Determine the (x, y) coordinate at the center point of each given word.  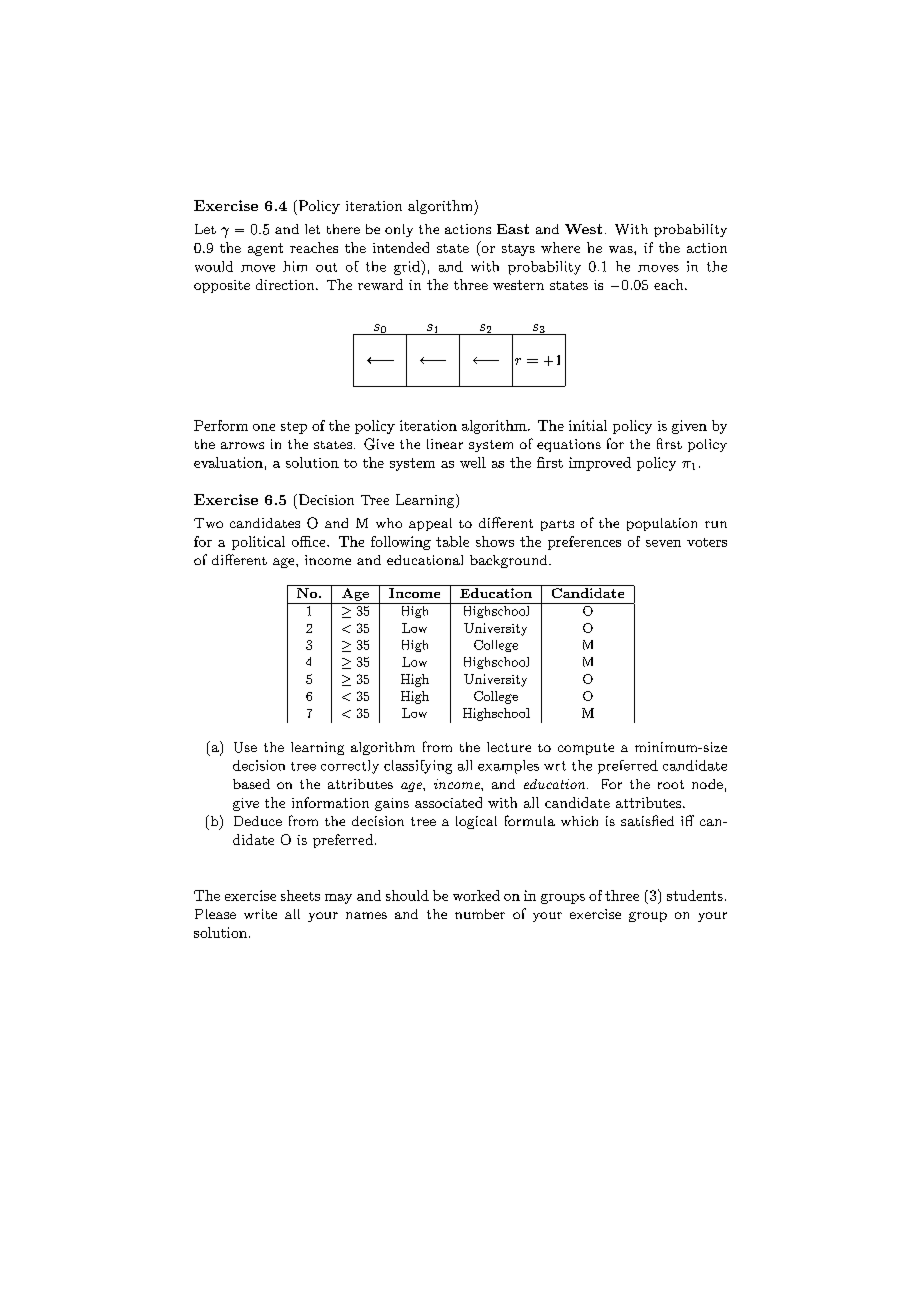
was (622, 249)
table (452, 541)
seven (663, 543)
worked (476, 895)
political (258, 543)
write (260, 914)
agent (265, 249)
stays (518, 250)
